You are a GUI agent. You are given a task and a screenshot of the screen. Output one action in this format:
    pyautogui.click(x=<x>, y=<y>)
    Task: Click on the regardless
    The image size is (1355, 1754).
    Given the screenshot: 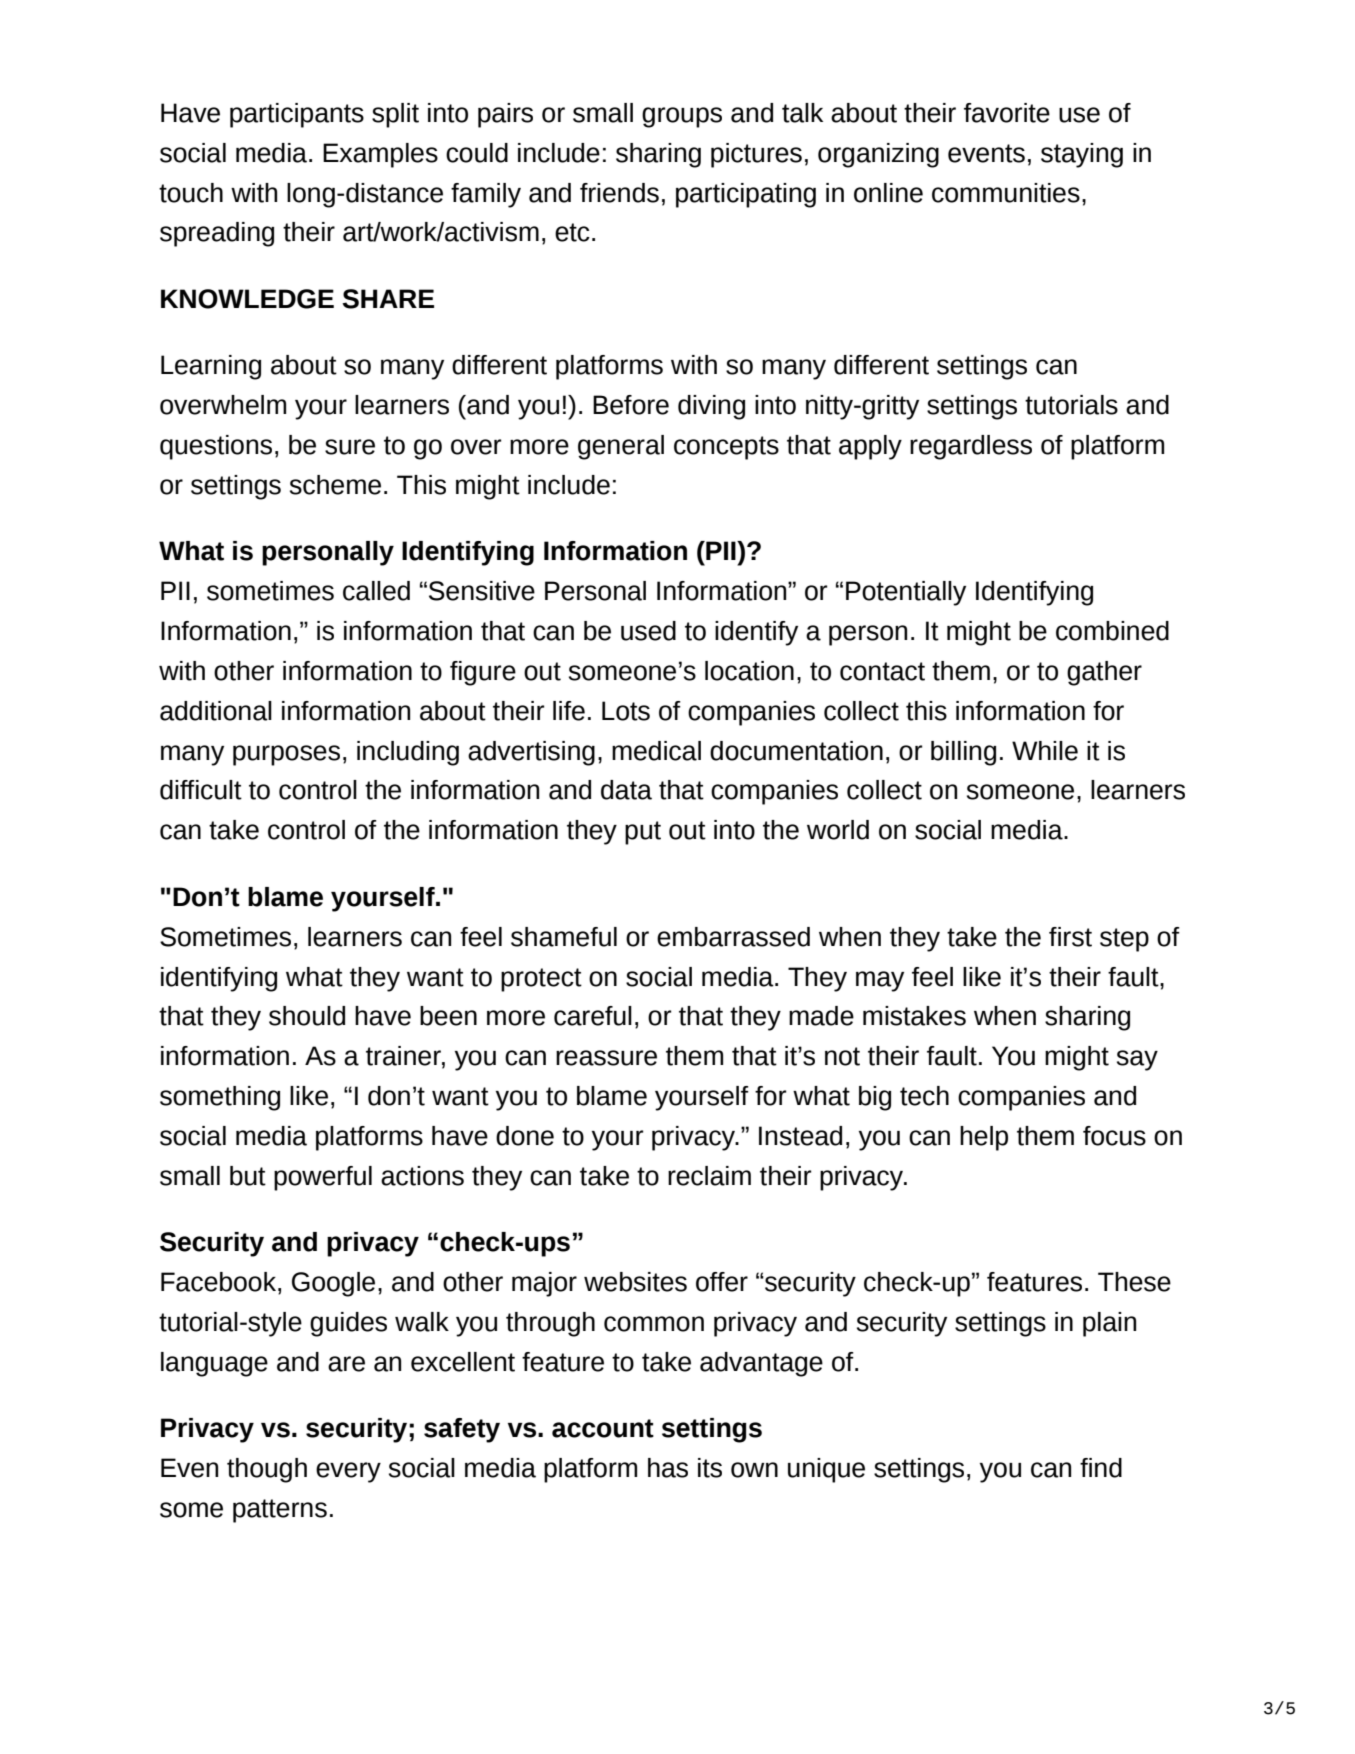 What is the action you would take?
    pyautogui.click(x=971, y=447)
